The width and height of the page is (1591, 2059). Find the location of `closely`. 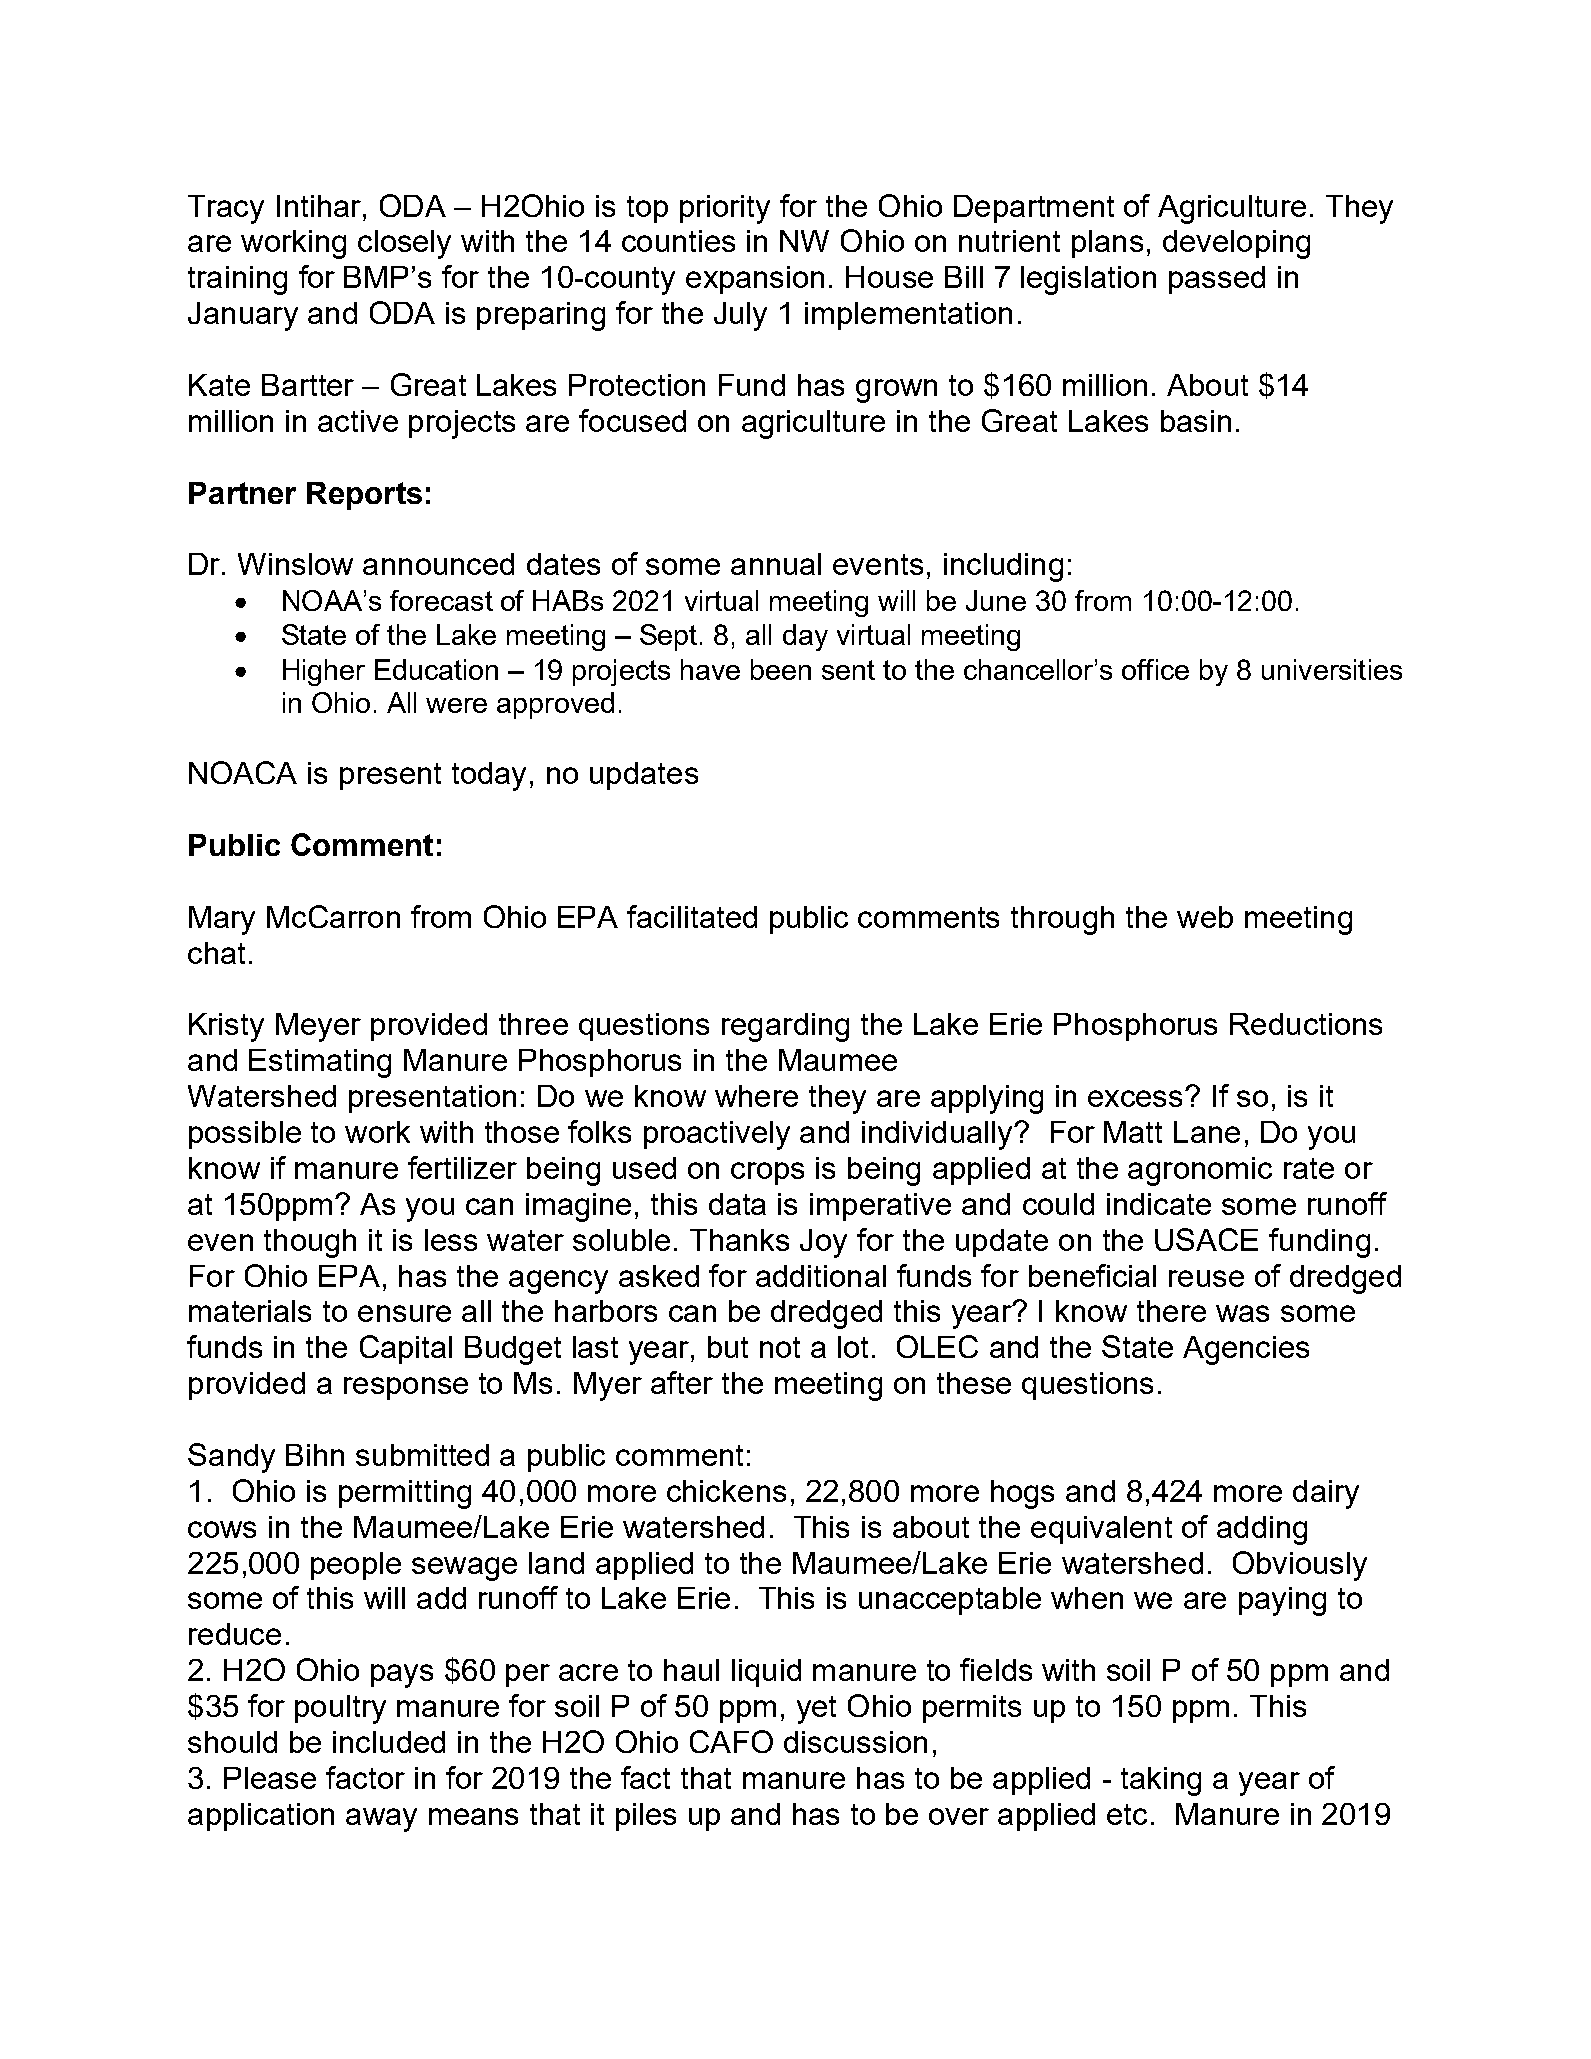

closely is located at coordinates (404, 244).
